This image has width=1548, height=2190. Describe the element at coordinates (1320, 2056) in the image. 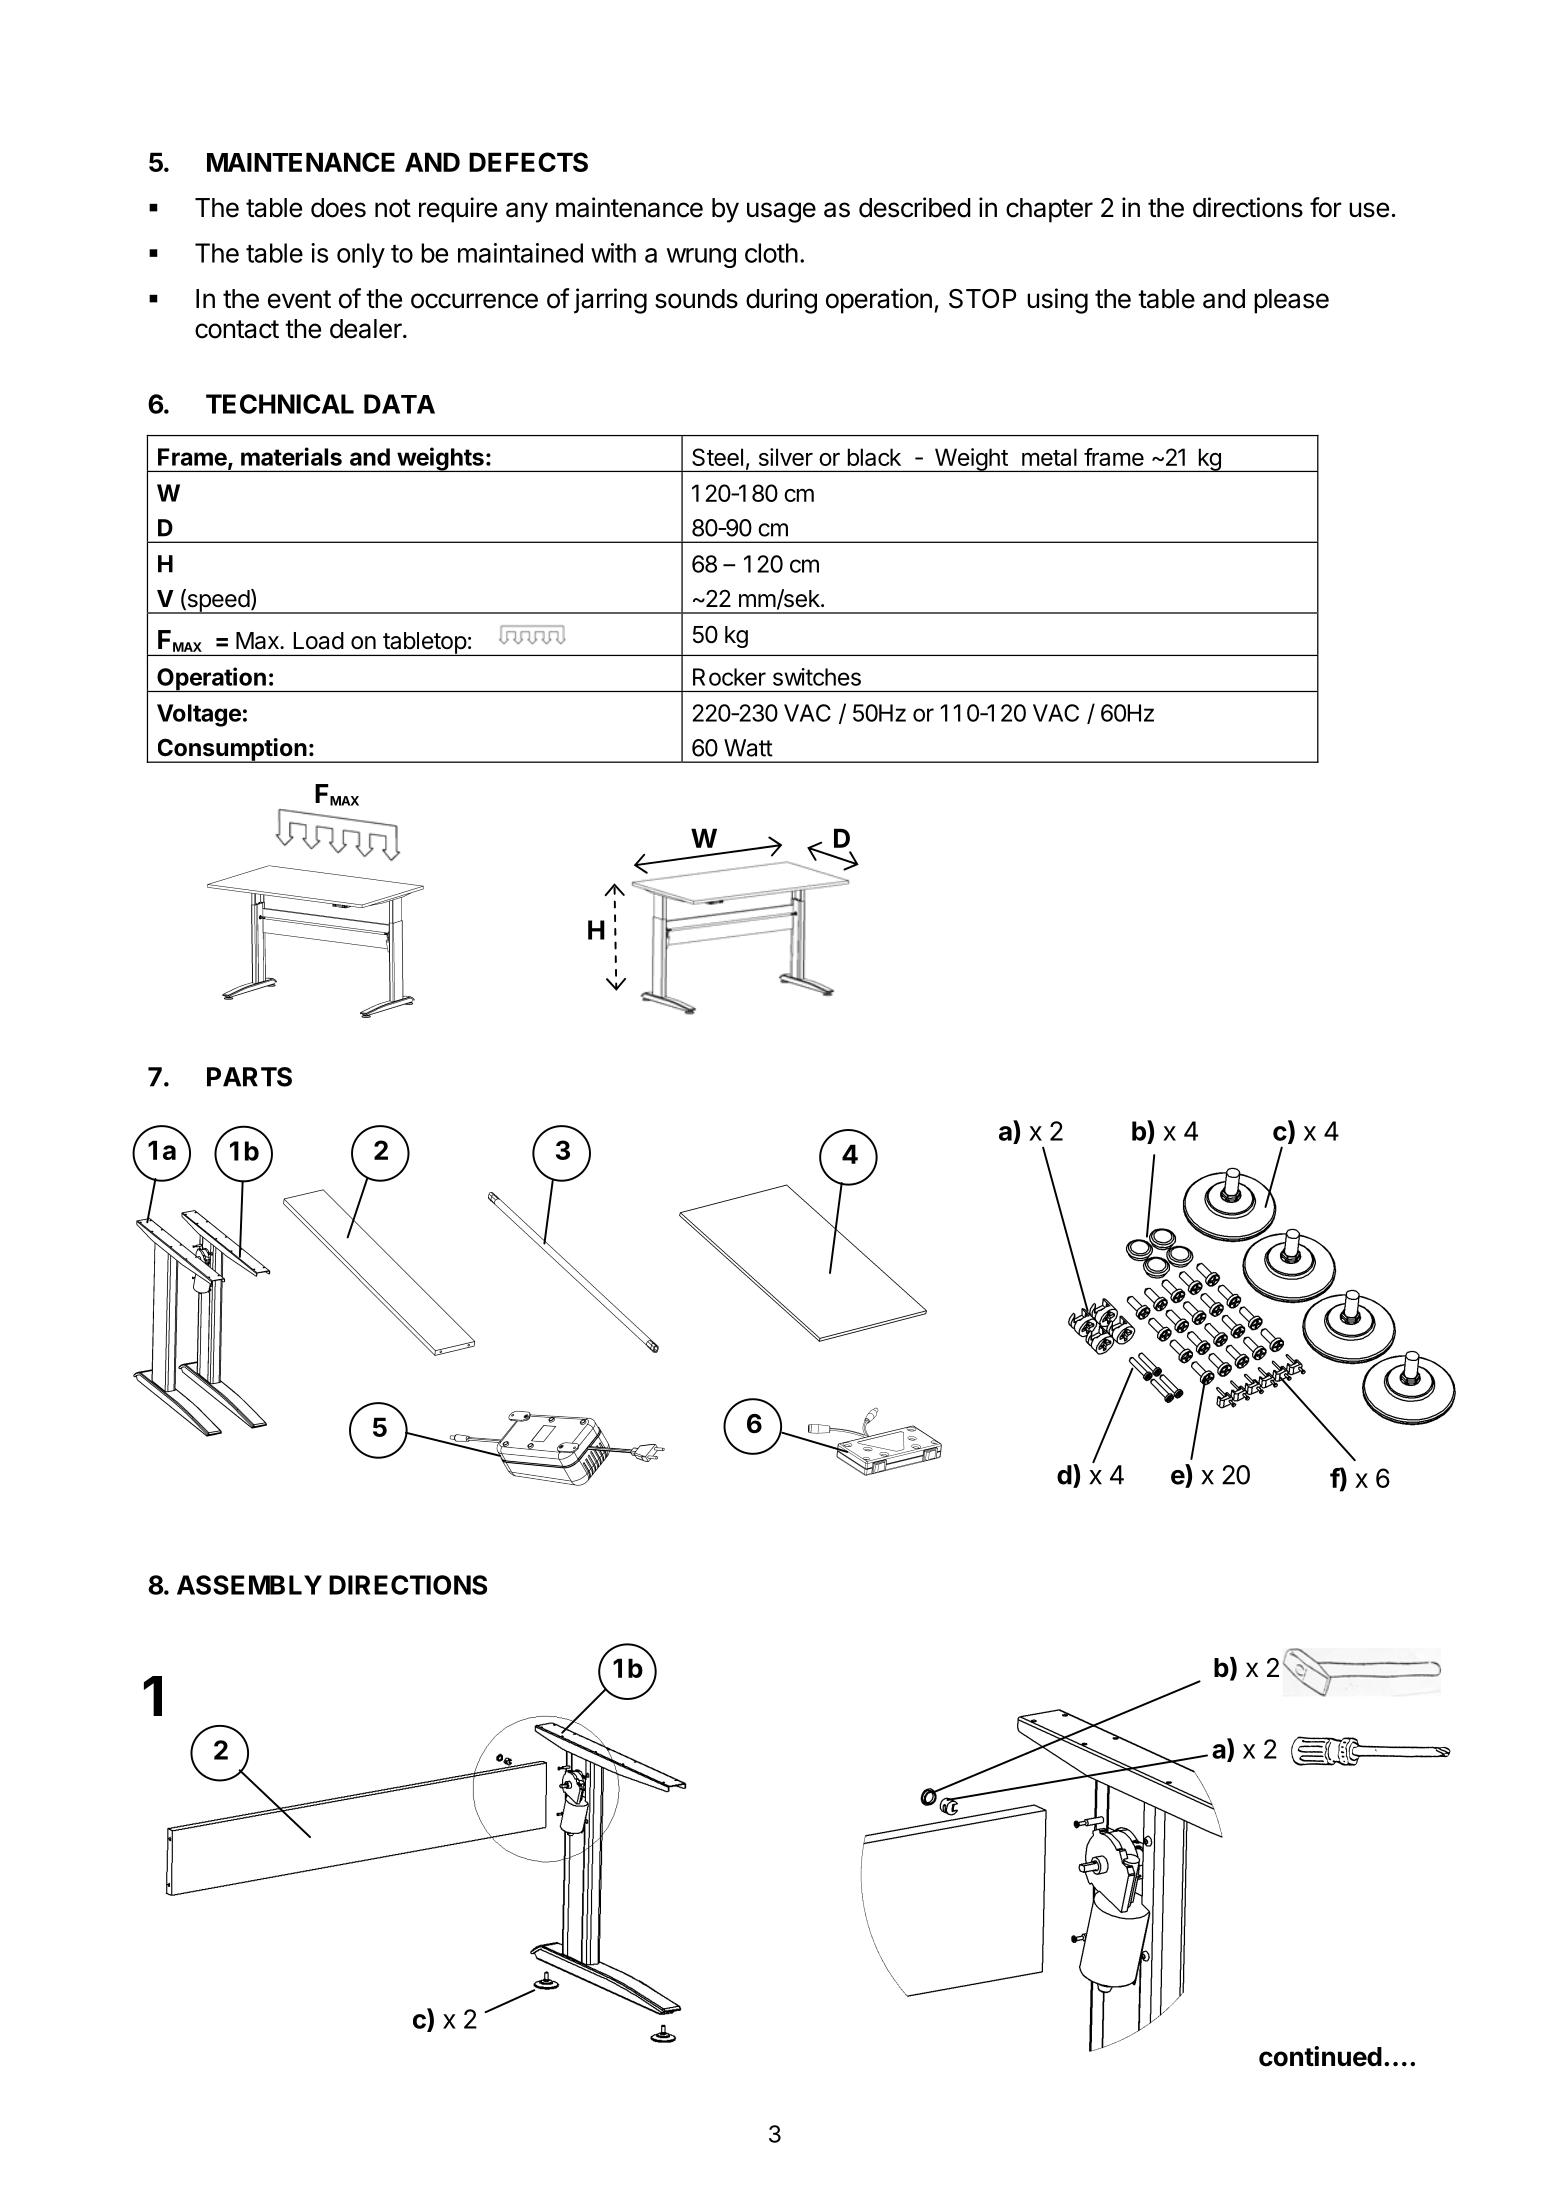

I see `continued` at that location.
